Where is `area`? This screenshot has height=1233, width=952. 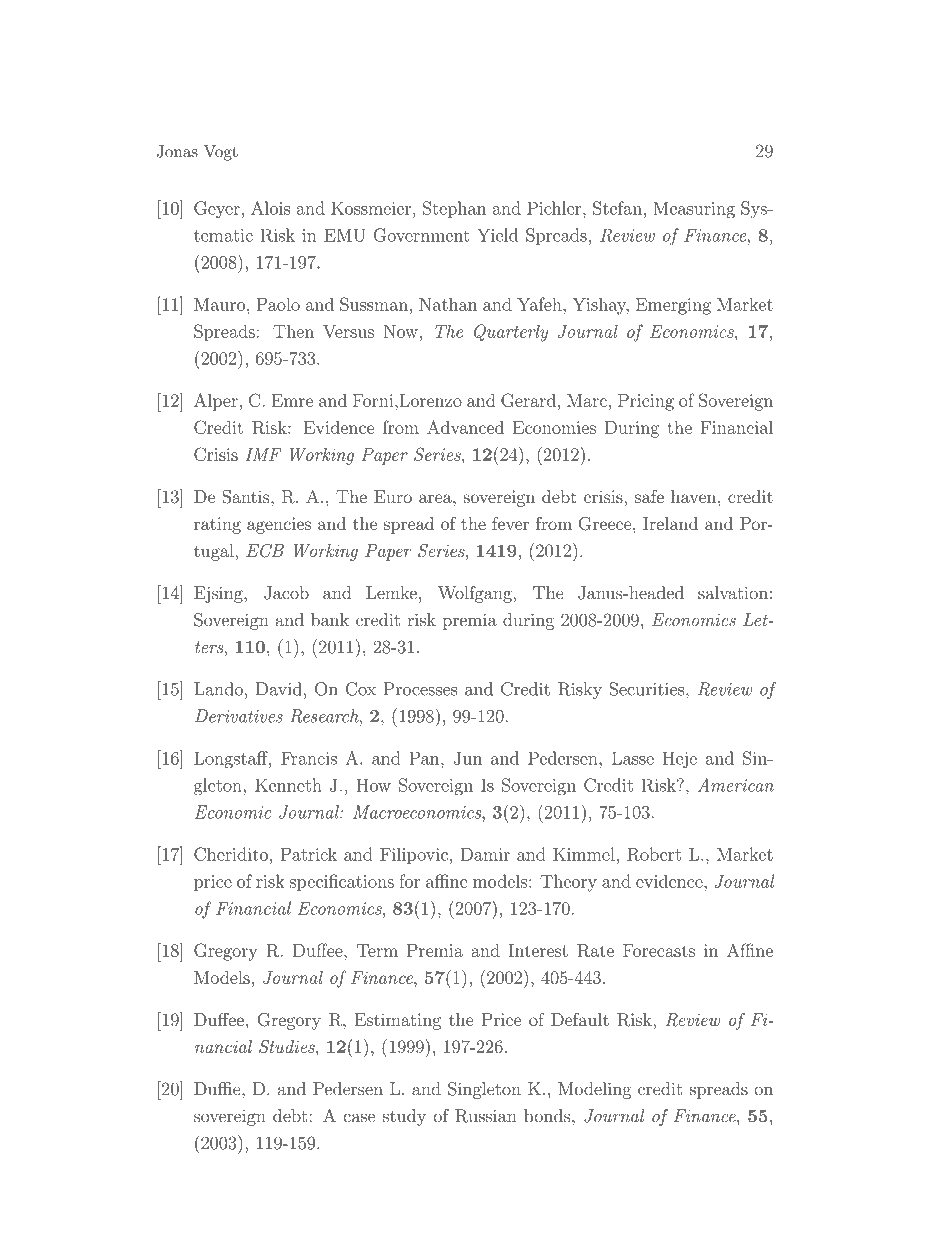 area is located at coordinates (436, 498).
